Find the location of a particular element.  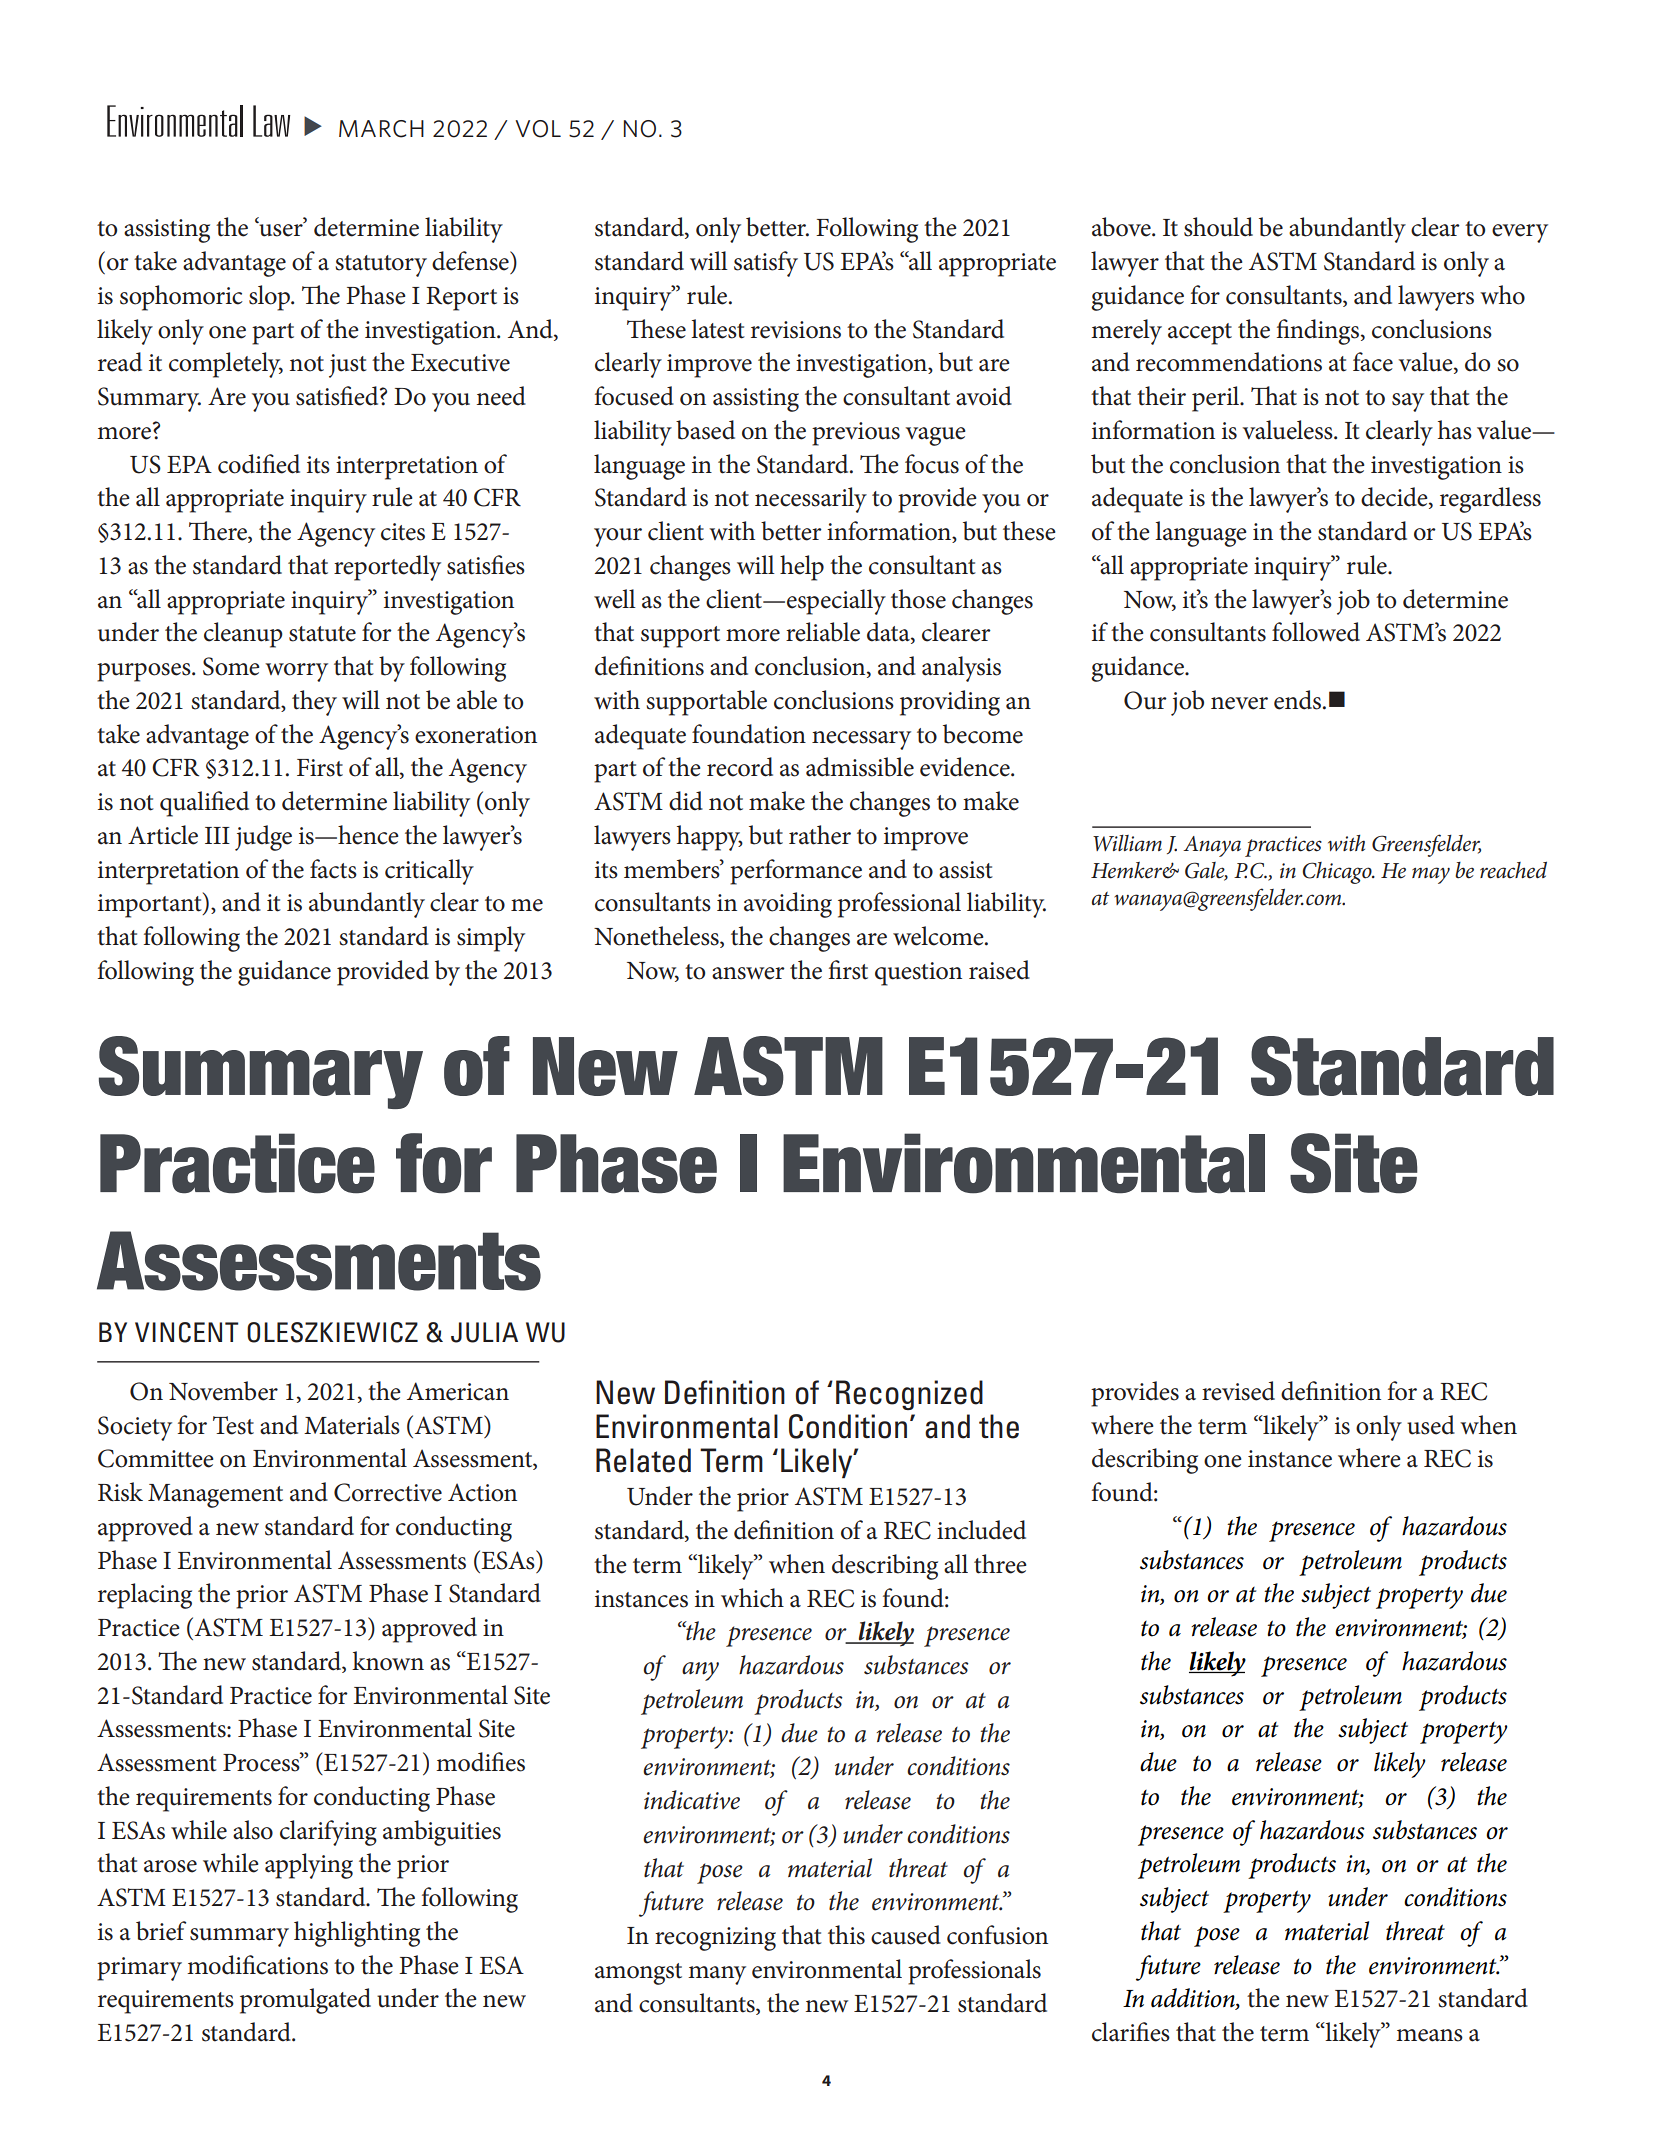

simply is located at coordinates (491, 939).
